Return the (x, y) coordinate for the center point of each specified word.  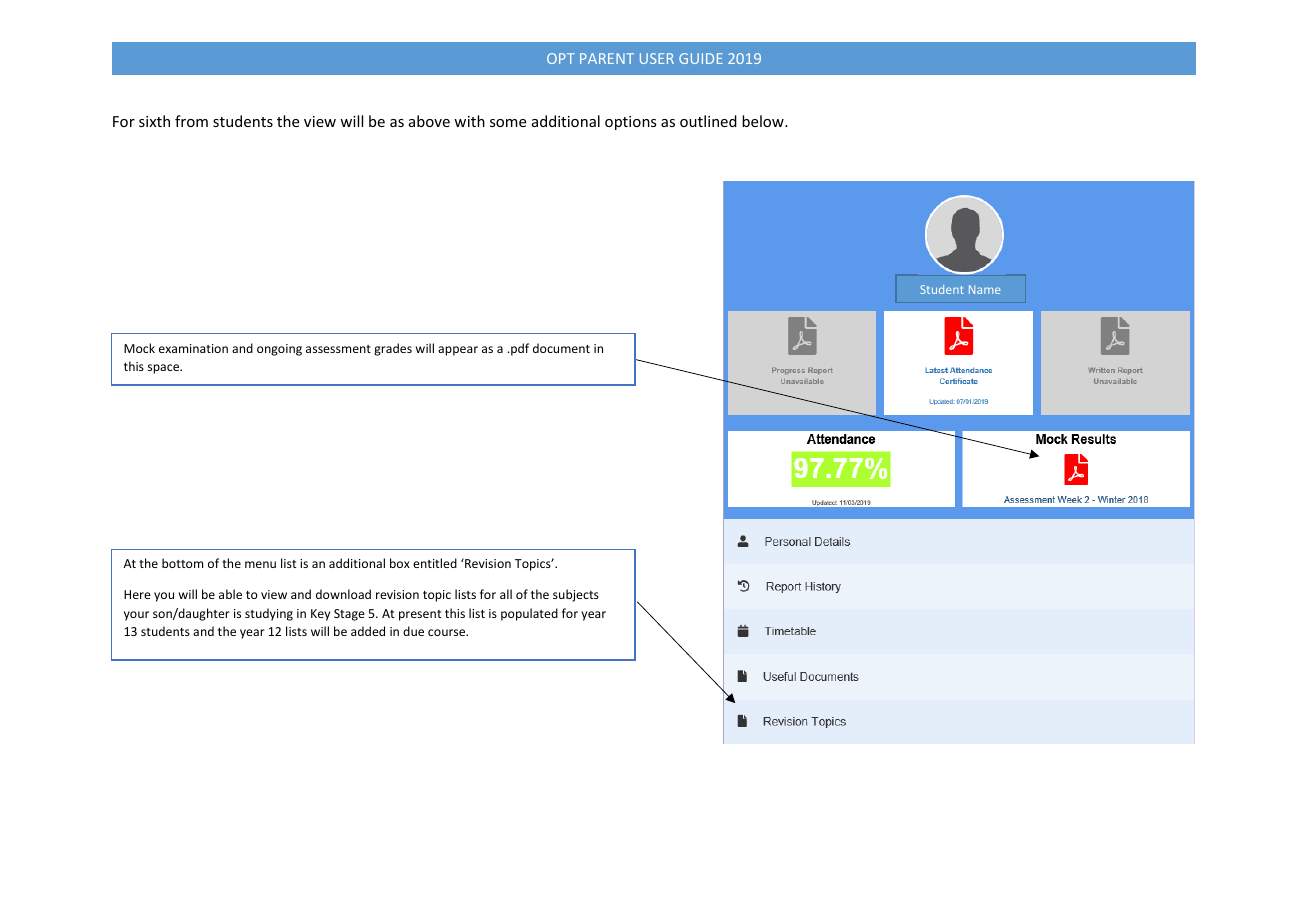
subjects (576, 595)
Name (984, 289)
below (764, 121)
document (561, 348)
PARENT (607, 58)
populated (529, 614)
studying (269, 614)
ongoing (279, 350)
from (191, 121)
